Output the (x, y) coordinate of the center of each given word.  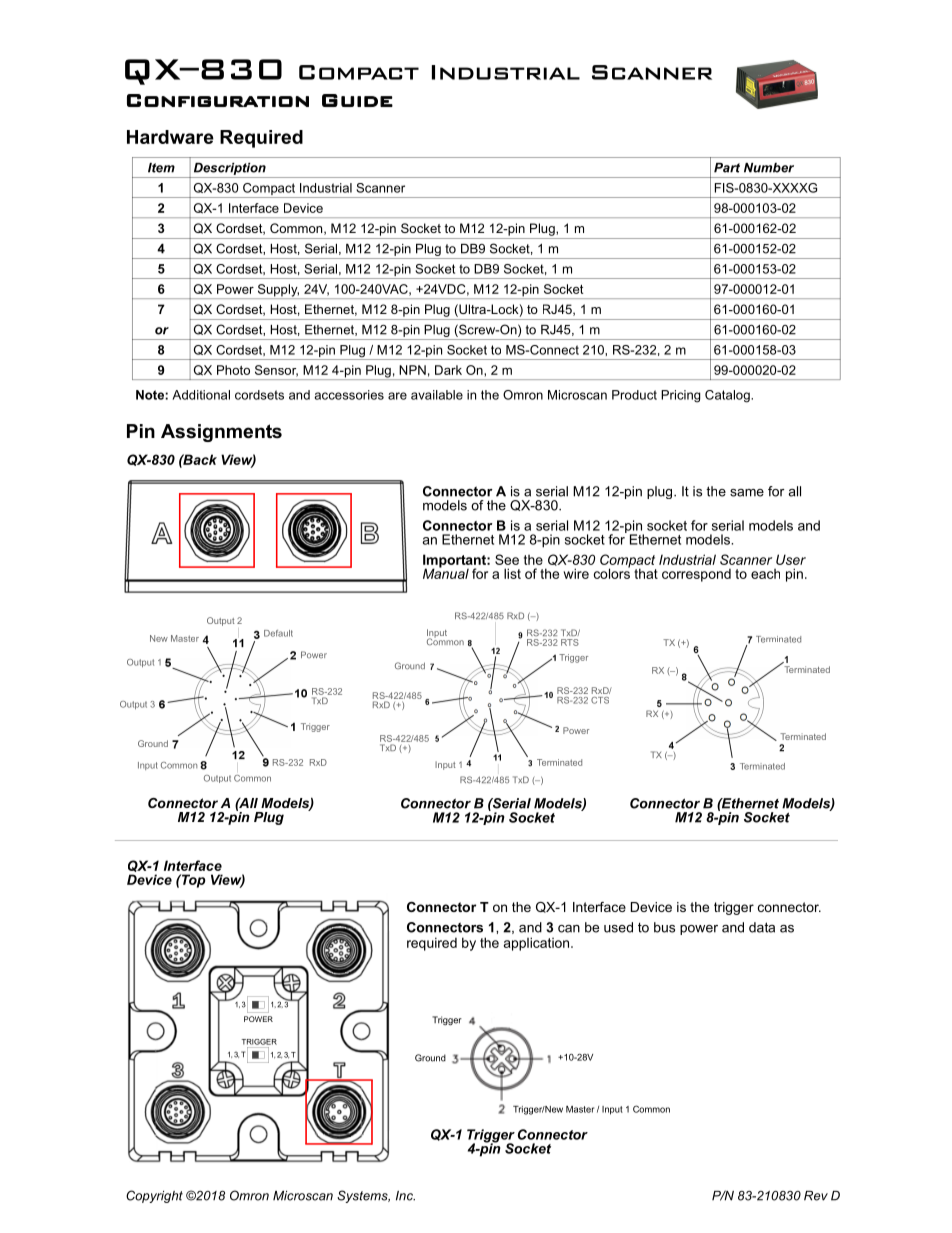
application (538, 944)
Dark (448, 370)
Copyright (154, 1196)
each (765, 574)
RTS (570, 642)
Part (727, 168)
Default (278, 633)
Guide (357, 100)
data (762, 927)
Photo (233, 370)
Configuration (218, 100)
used (618, 927)
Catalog (728, 396)
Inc (405, 1196)
